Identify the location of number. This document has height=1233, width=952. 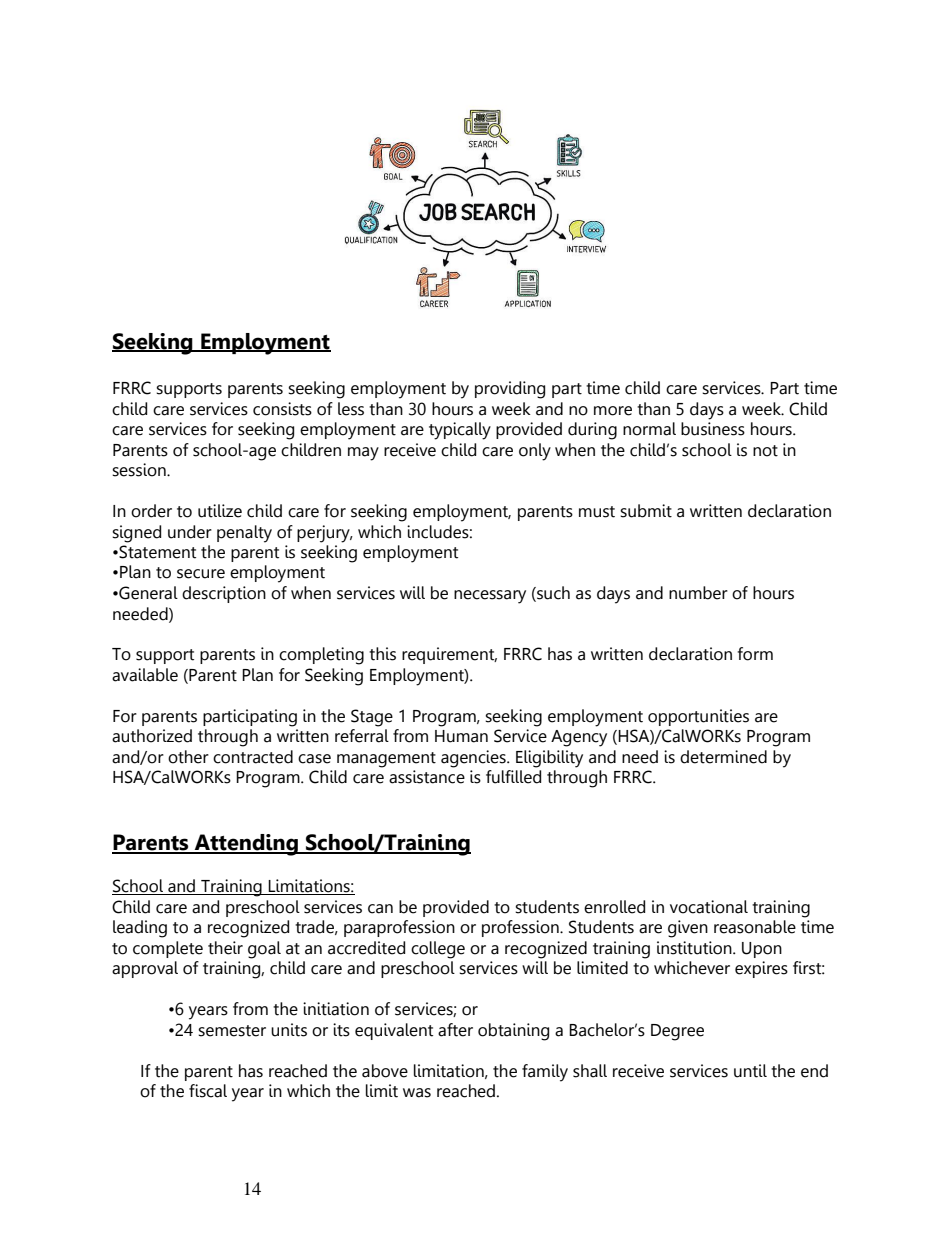
(698, 593).
